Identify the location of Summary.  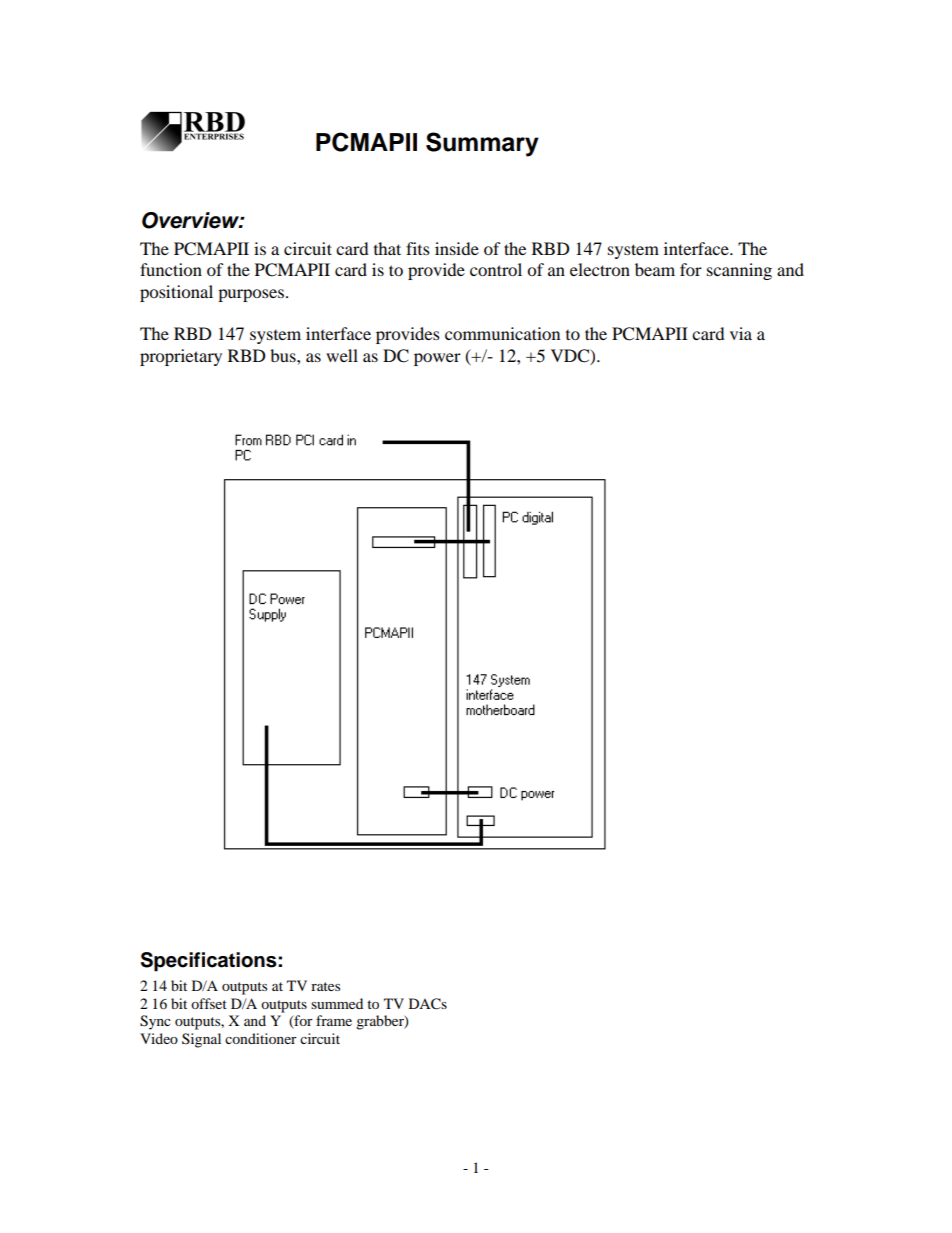
(482, 144).
